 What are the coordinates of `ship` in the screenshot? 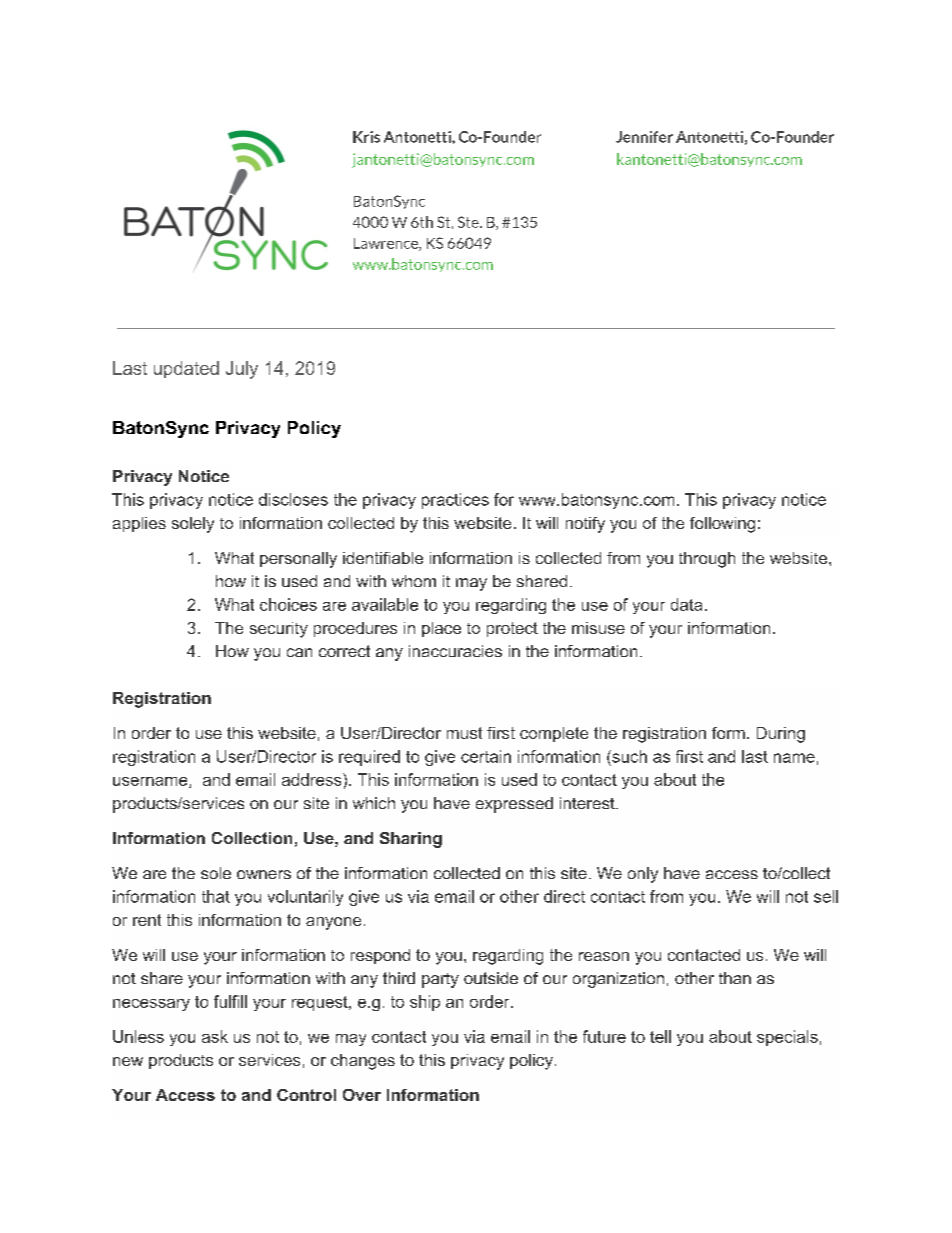 It's located at (425, 1003).
